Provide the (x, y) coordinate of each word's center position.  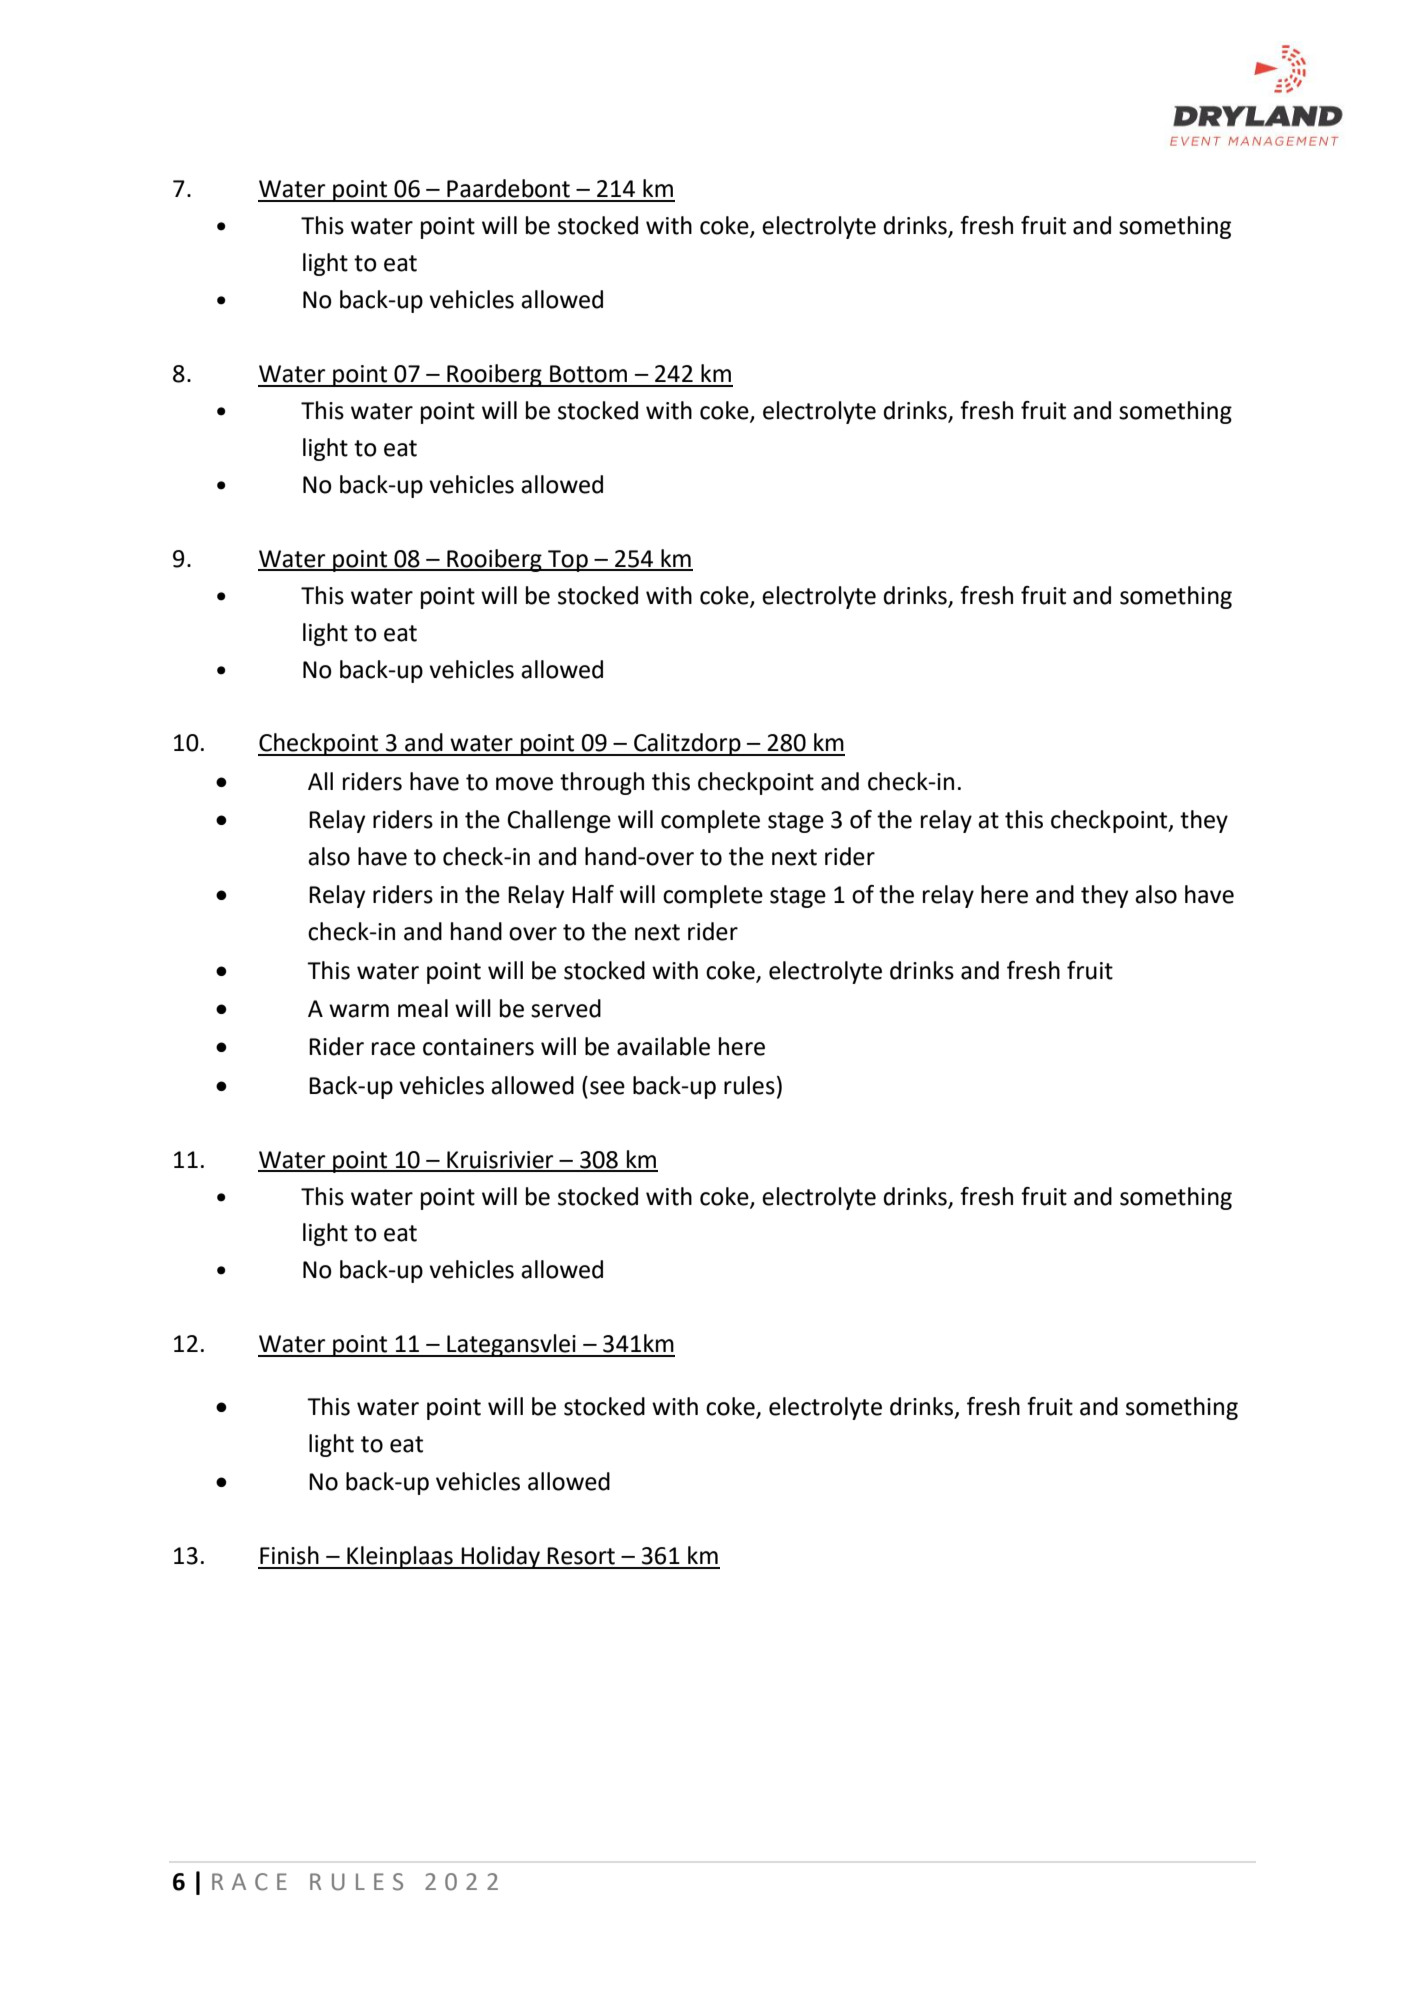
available (663, 1046)
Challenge (559, 821)
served (566, 1008)
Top (568, 561)
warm (359, 1011)
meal (423, 1008)
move (524, 784)
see (607, 1088)
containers (478, 1047)
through (602, 783)
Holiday (501, 1557)
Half (593, 894)
